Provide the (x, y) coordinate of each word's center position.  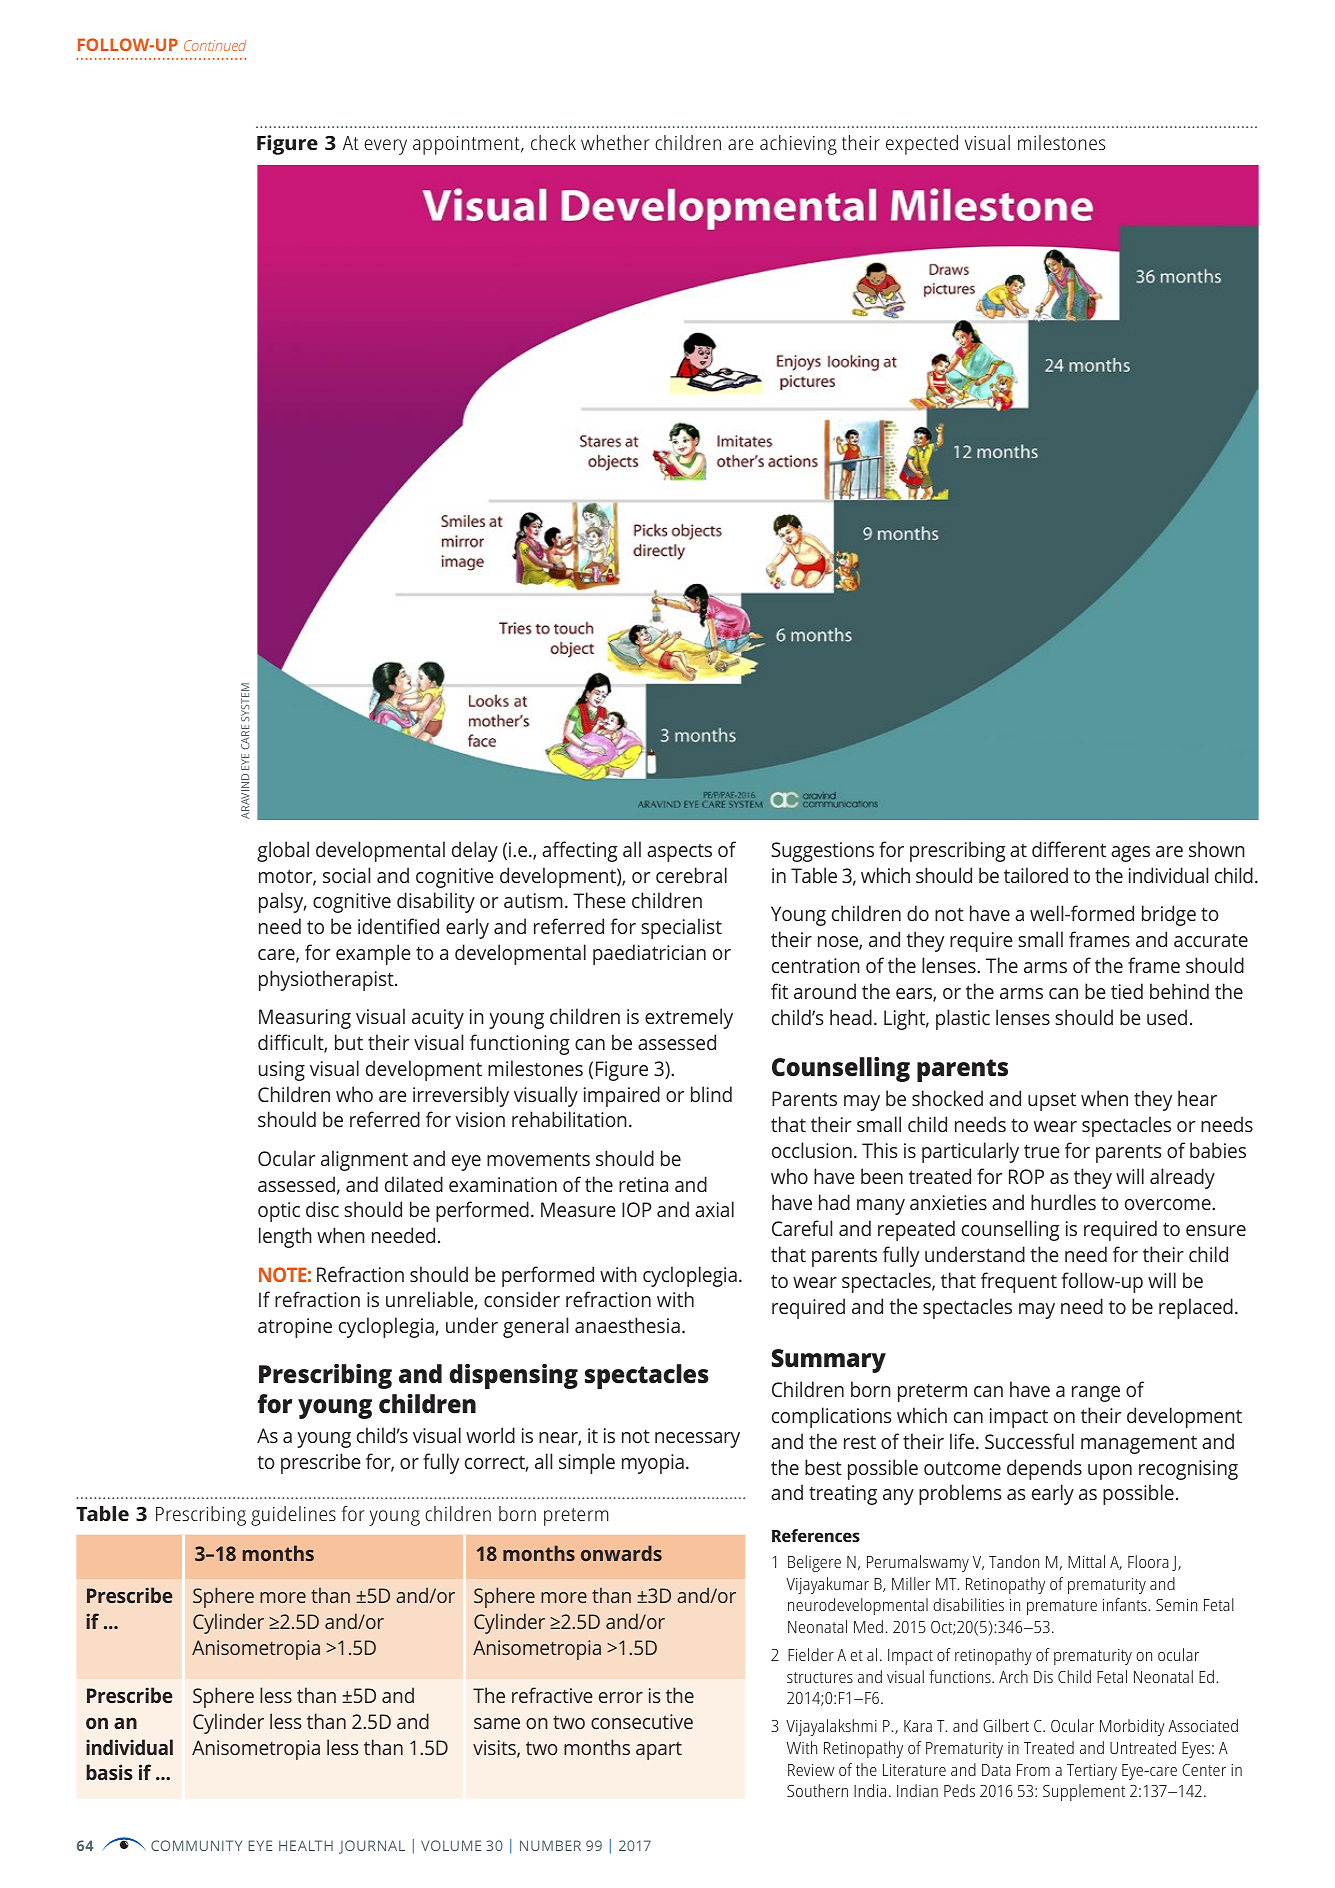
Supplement (1084, 1792)
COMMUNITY (196, 1845)
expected (922, 145)
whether (615, 142)
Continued (215, 45)
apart (659, 1751)
